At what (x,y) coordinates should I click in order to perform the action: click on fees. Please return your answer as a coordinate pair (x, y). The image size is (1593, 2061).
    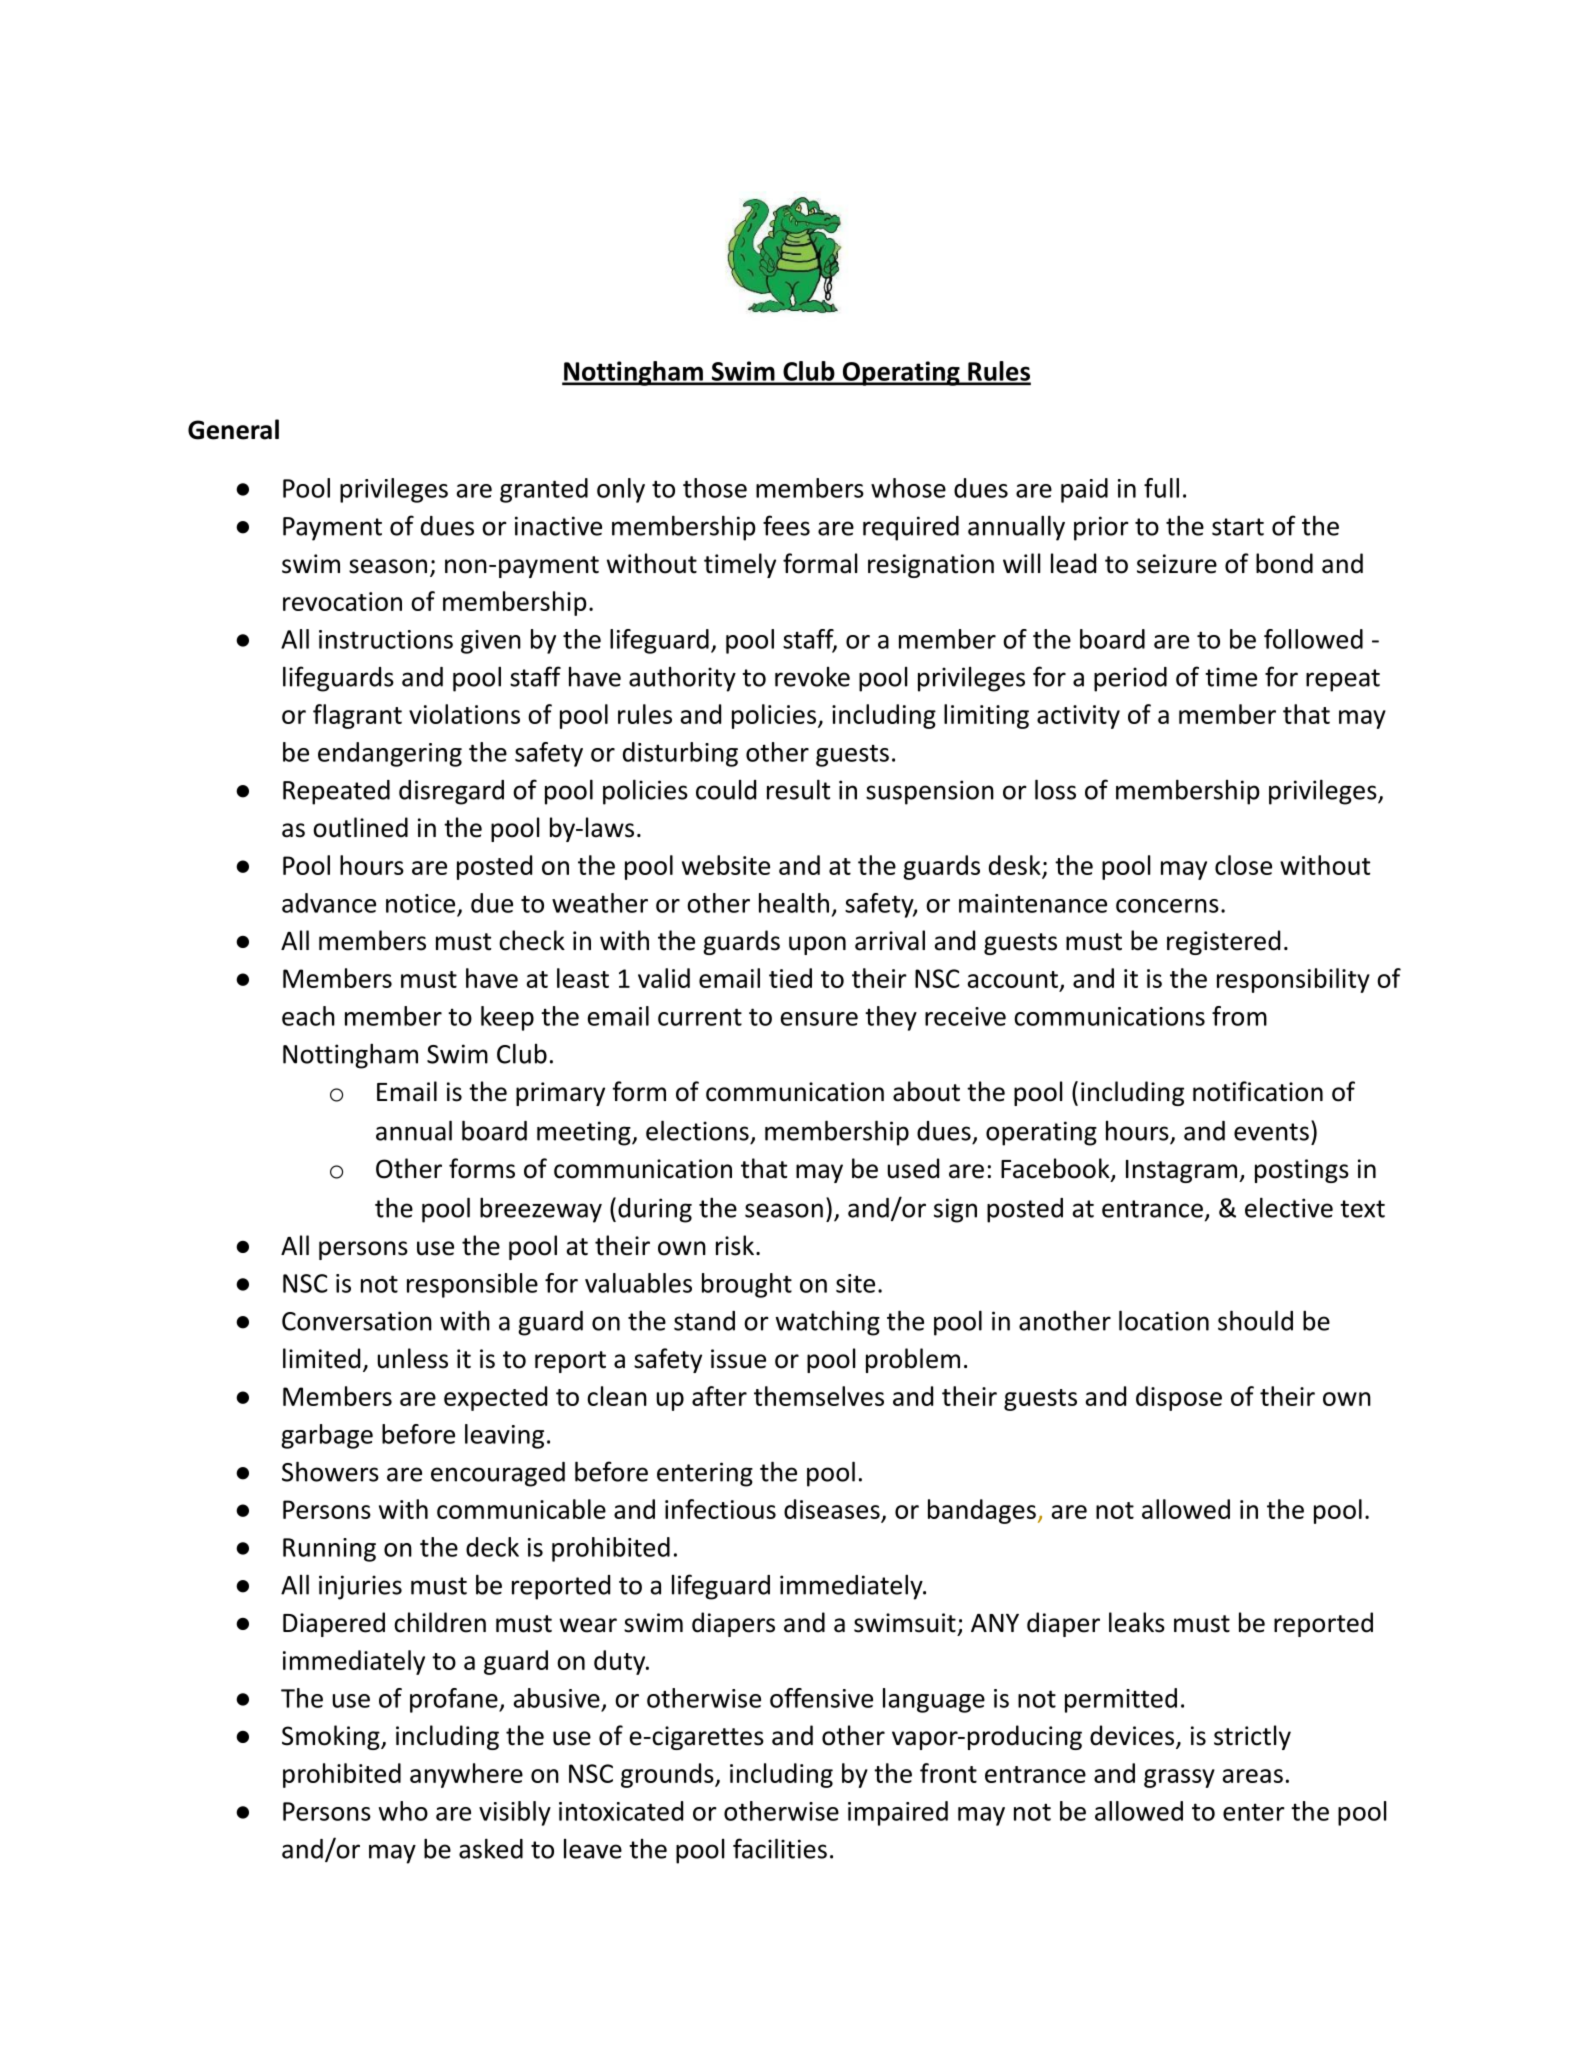
    Looking at the image, I should click on (786, 525).
